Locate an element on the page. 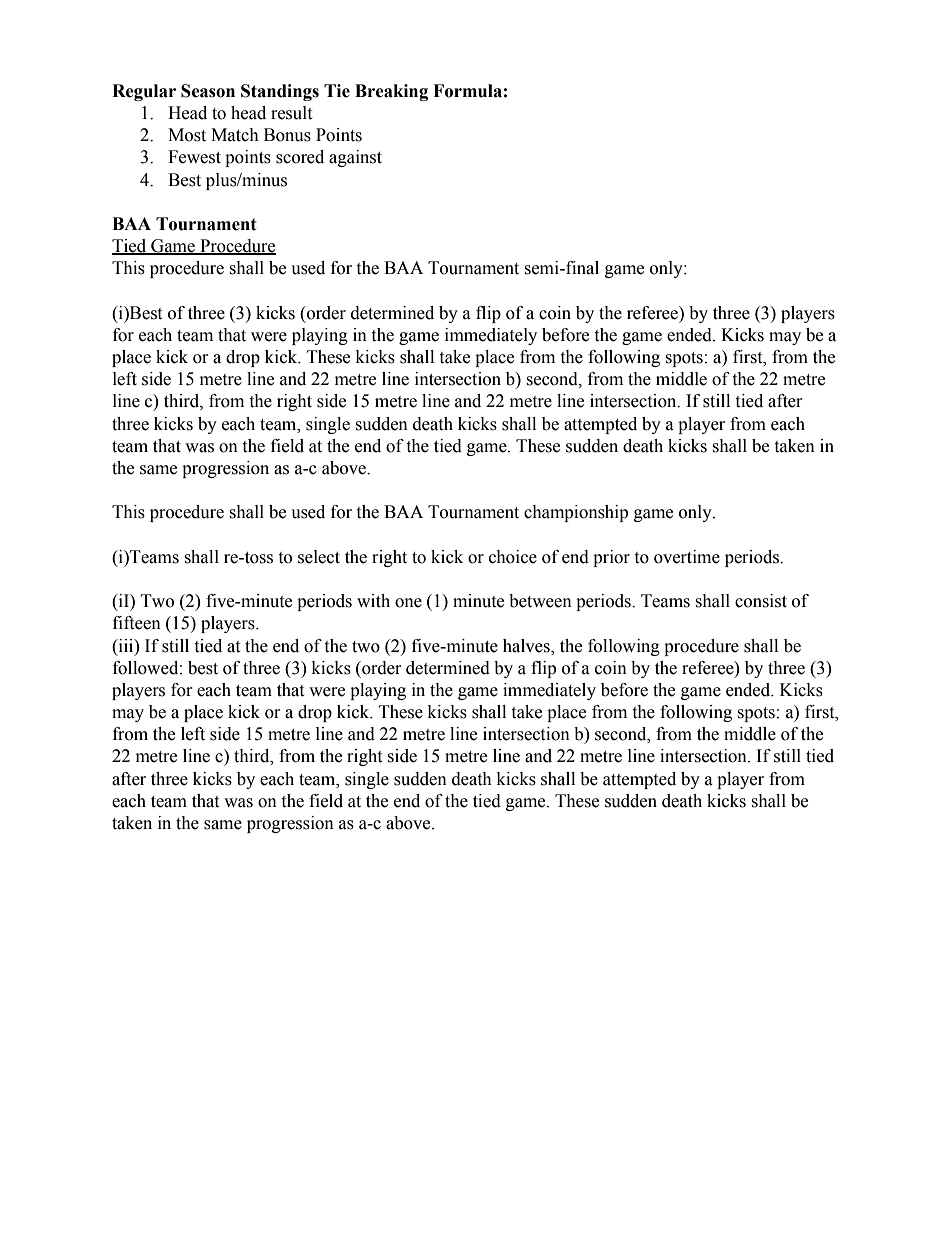 The image size is (952, 1233). Breaking is located at coordinates (391, 92).
